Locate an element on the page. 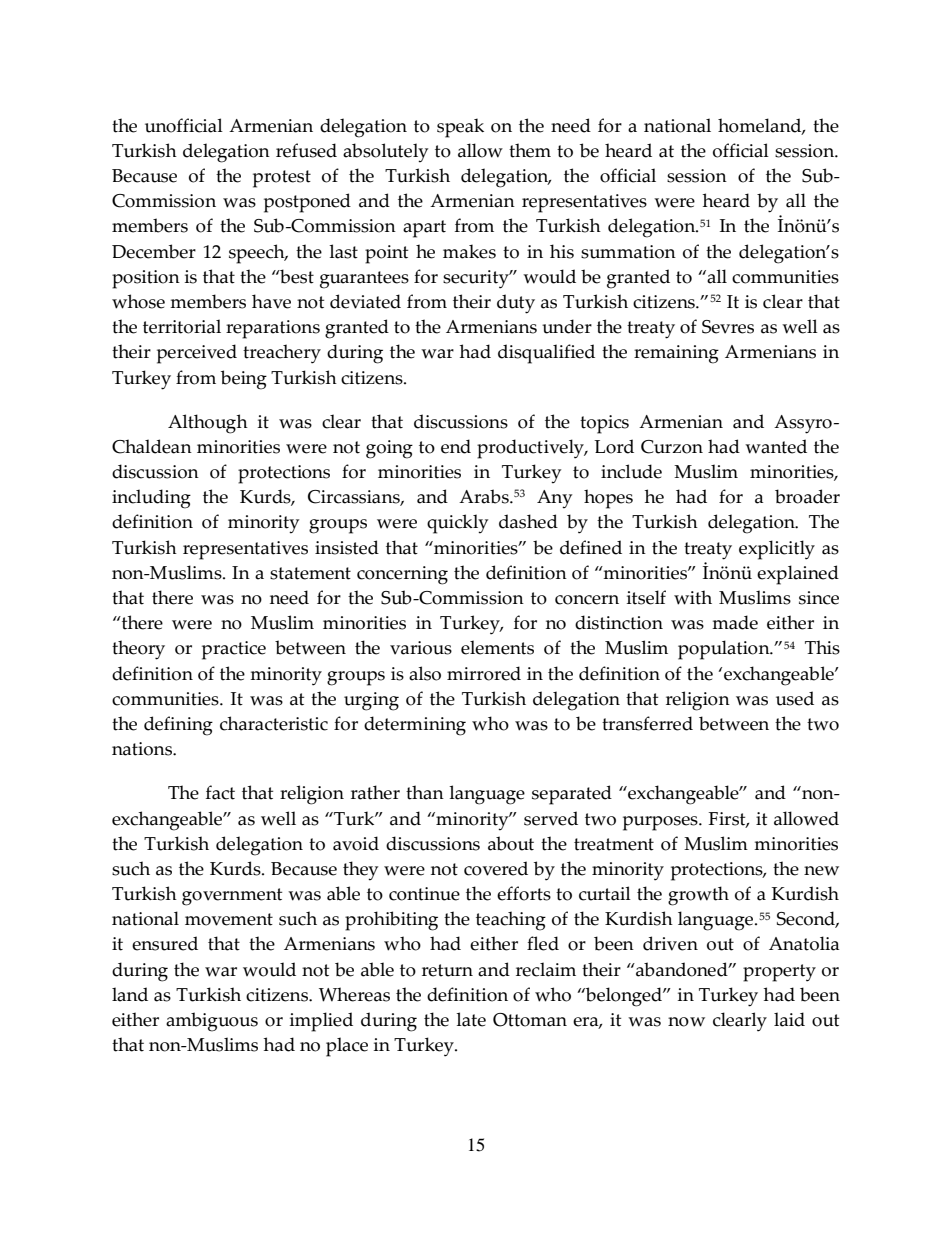 The width and height of the page is (952, 1233). late is located at coordinates (471, 1019).
